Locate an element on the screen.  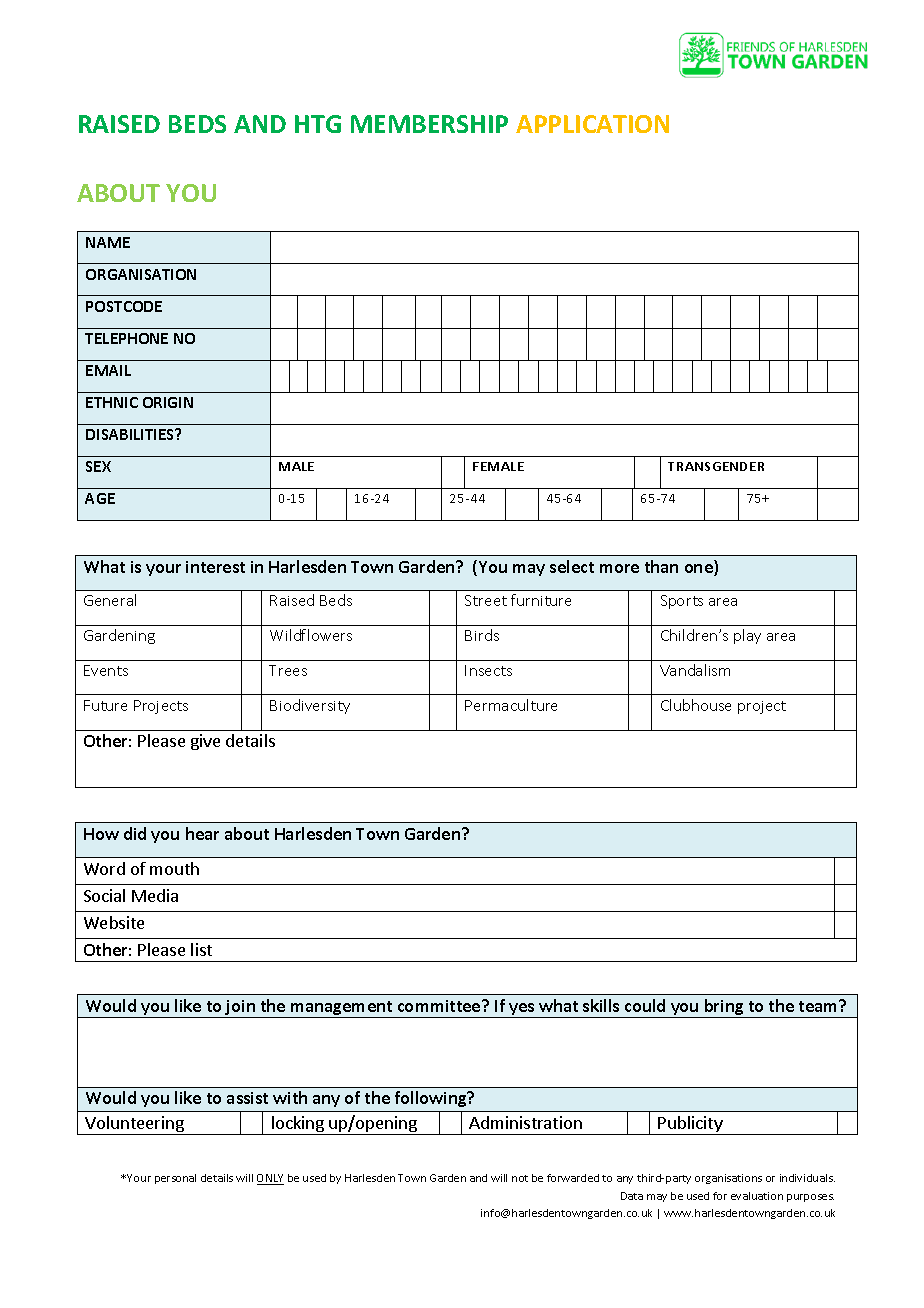
not is located at coordinates (520, 1178).
